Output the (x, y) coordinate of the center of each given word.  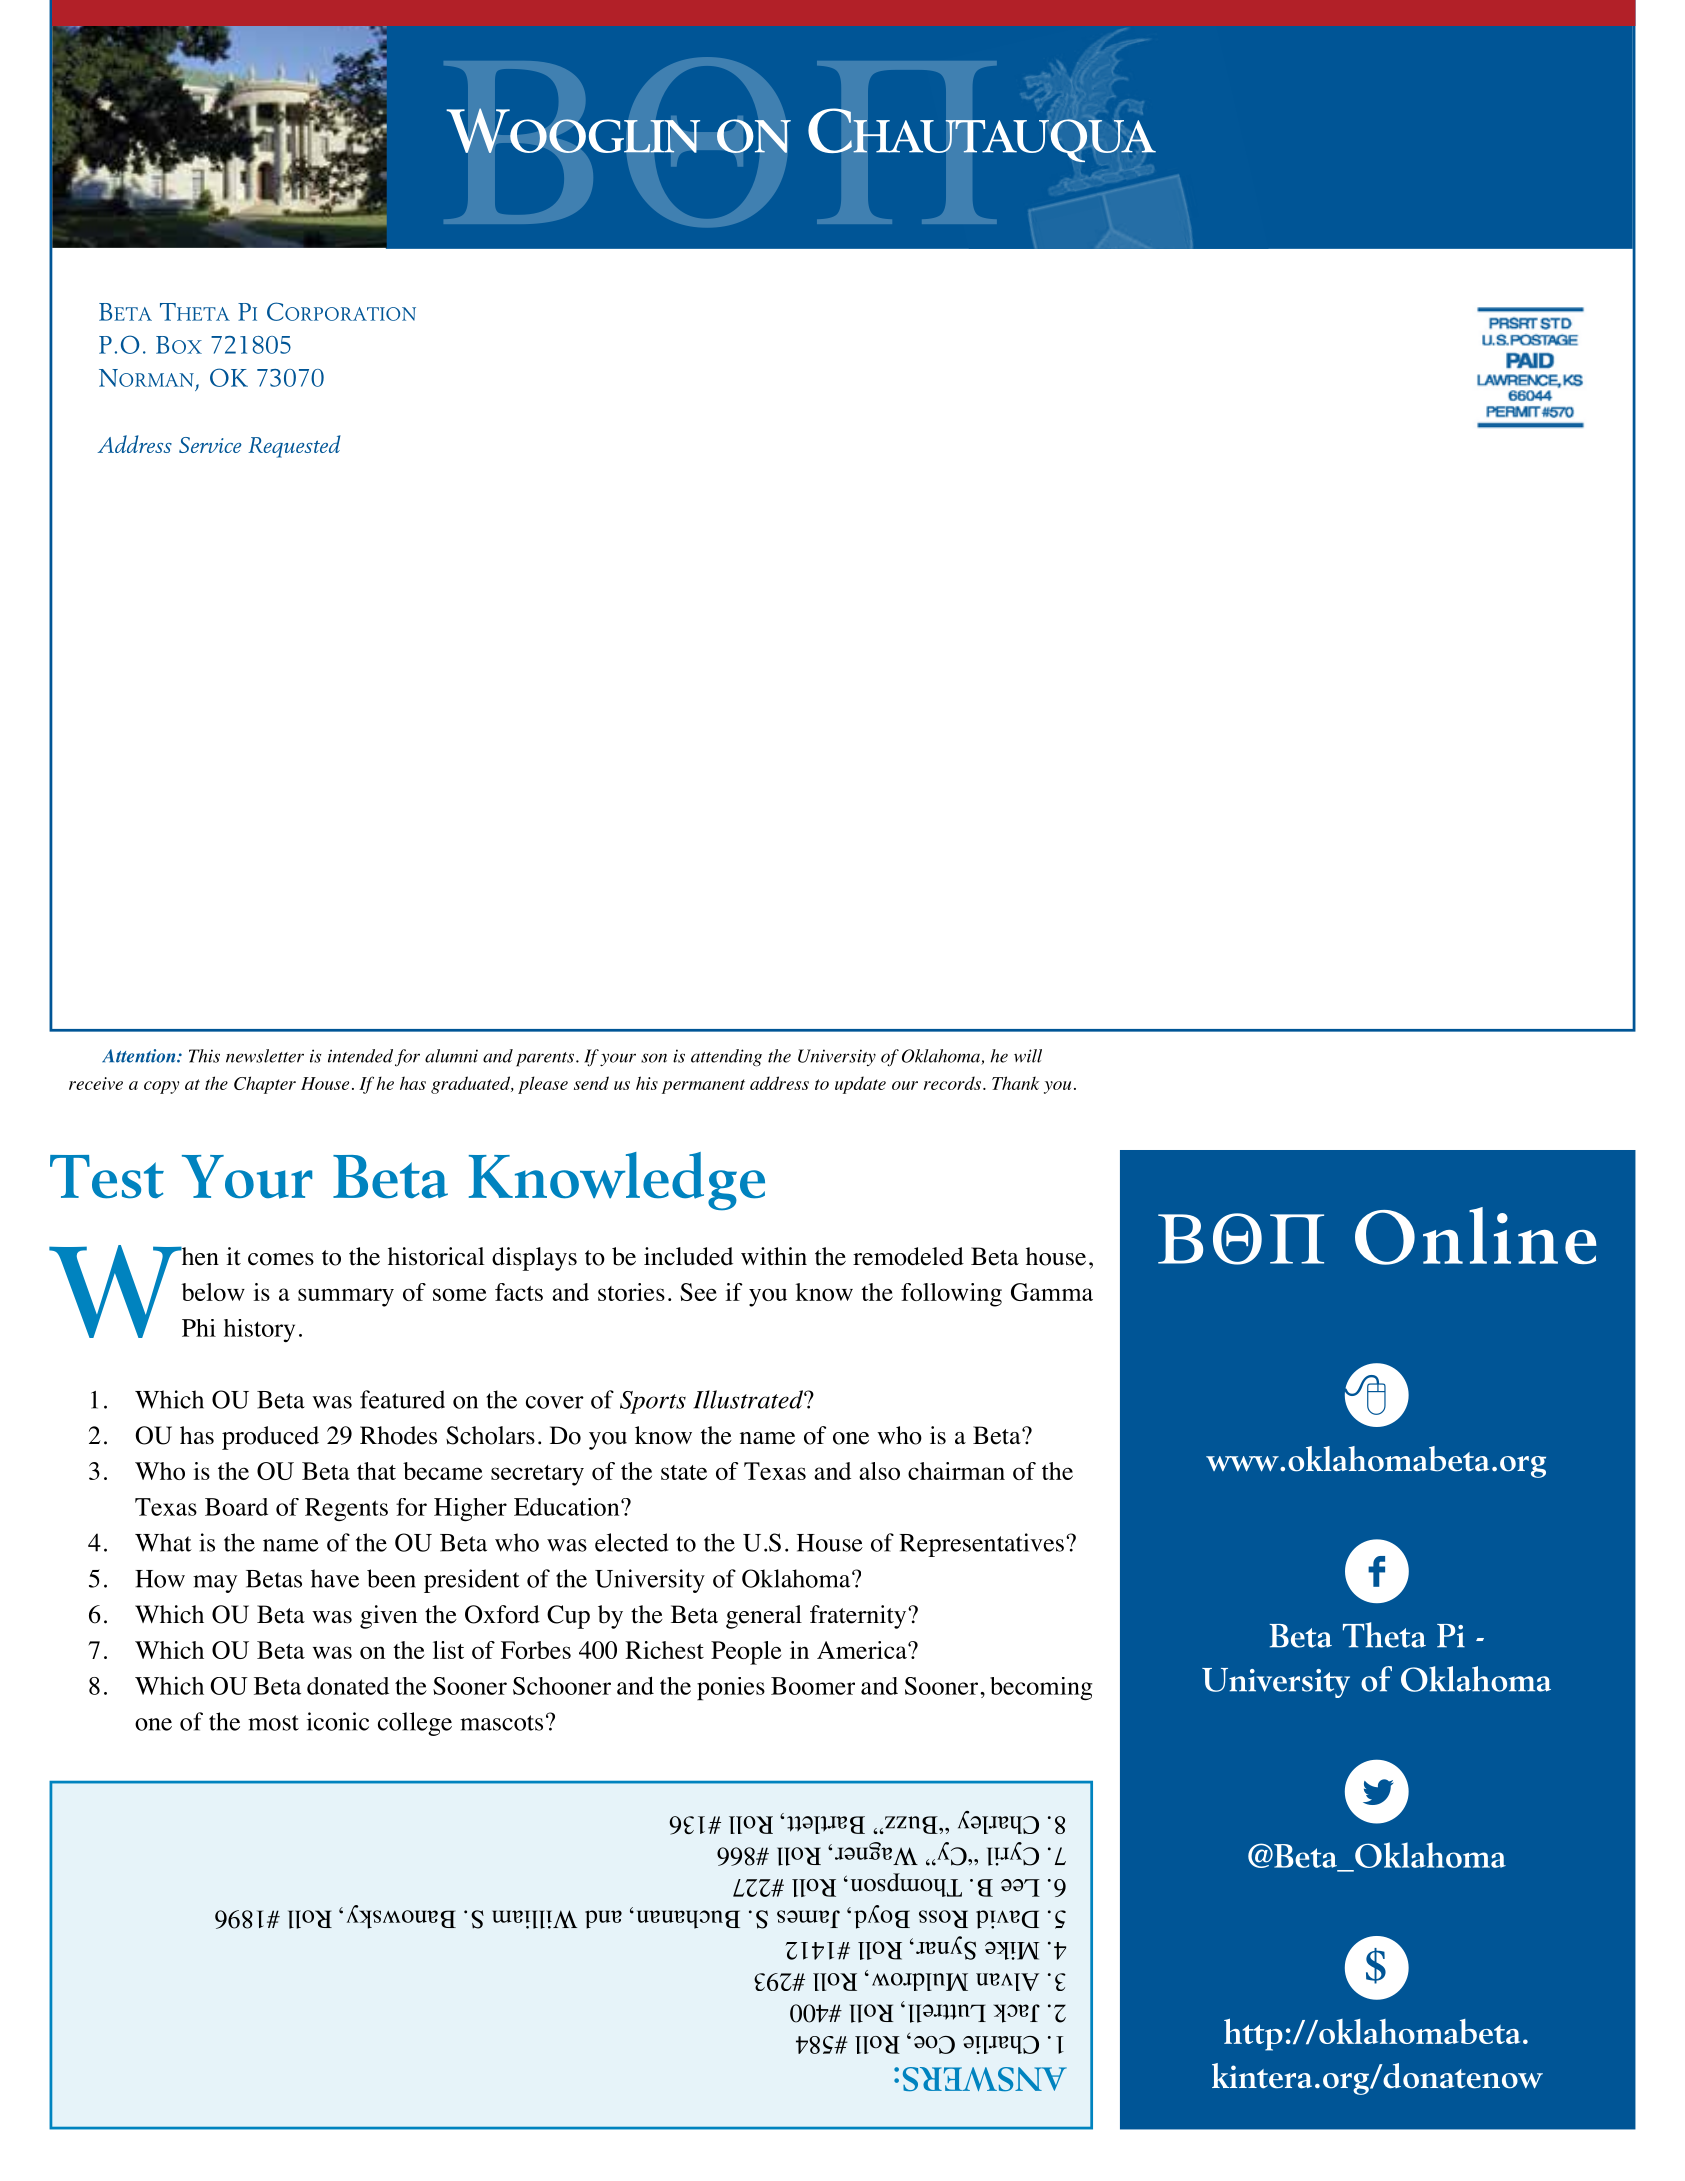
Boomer (813, 1686)
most (273, 1723)
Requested (294, 446)
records (952, 1083)
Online (1476, 1236)
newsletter (265, 1056)
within (774, 1256)
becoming (1041, 1688)
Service (210, 445)
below (213, 1292)
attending (726, 1058)
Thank (1015, 1083)
